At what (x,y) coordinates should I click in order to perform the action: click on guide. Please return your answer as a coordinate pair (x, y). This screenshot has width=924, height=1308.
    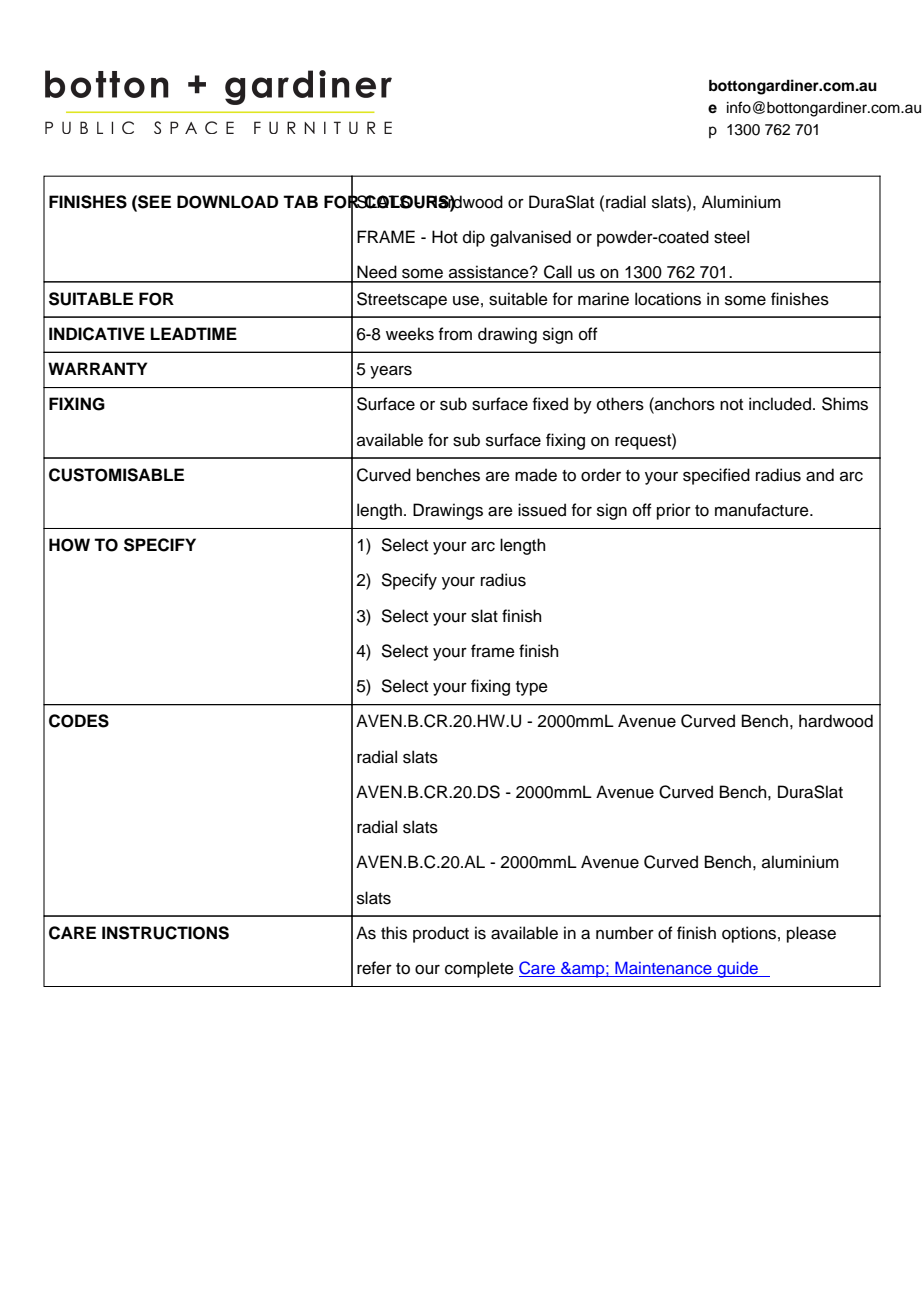
    Looking at the image, I should click on (738, 970).
